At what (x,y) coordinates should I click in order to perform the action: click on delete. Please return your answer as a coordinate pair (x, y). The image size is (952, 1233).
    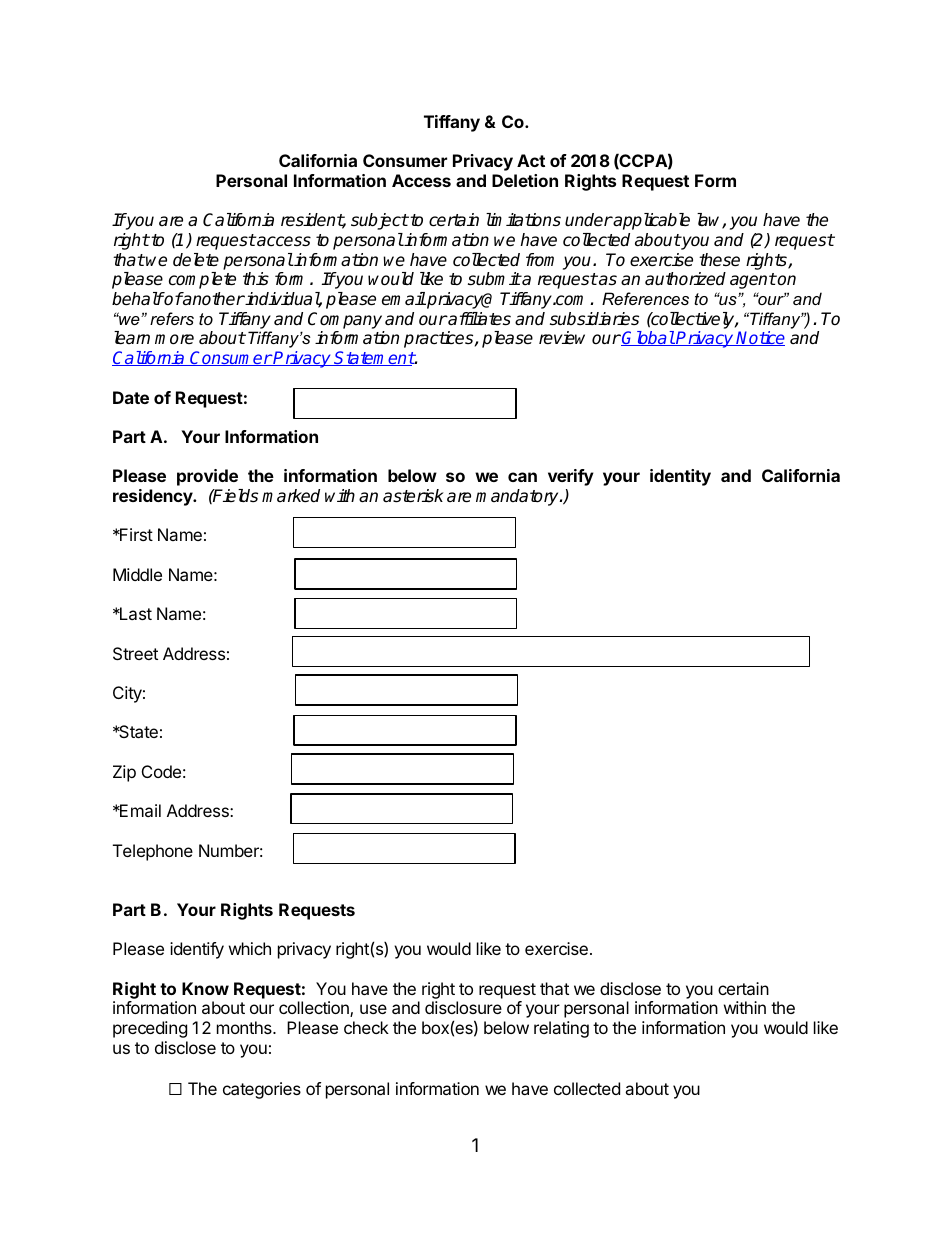
    Looking at the image, I should click on (196, 260).
